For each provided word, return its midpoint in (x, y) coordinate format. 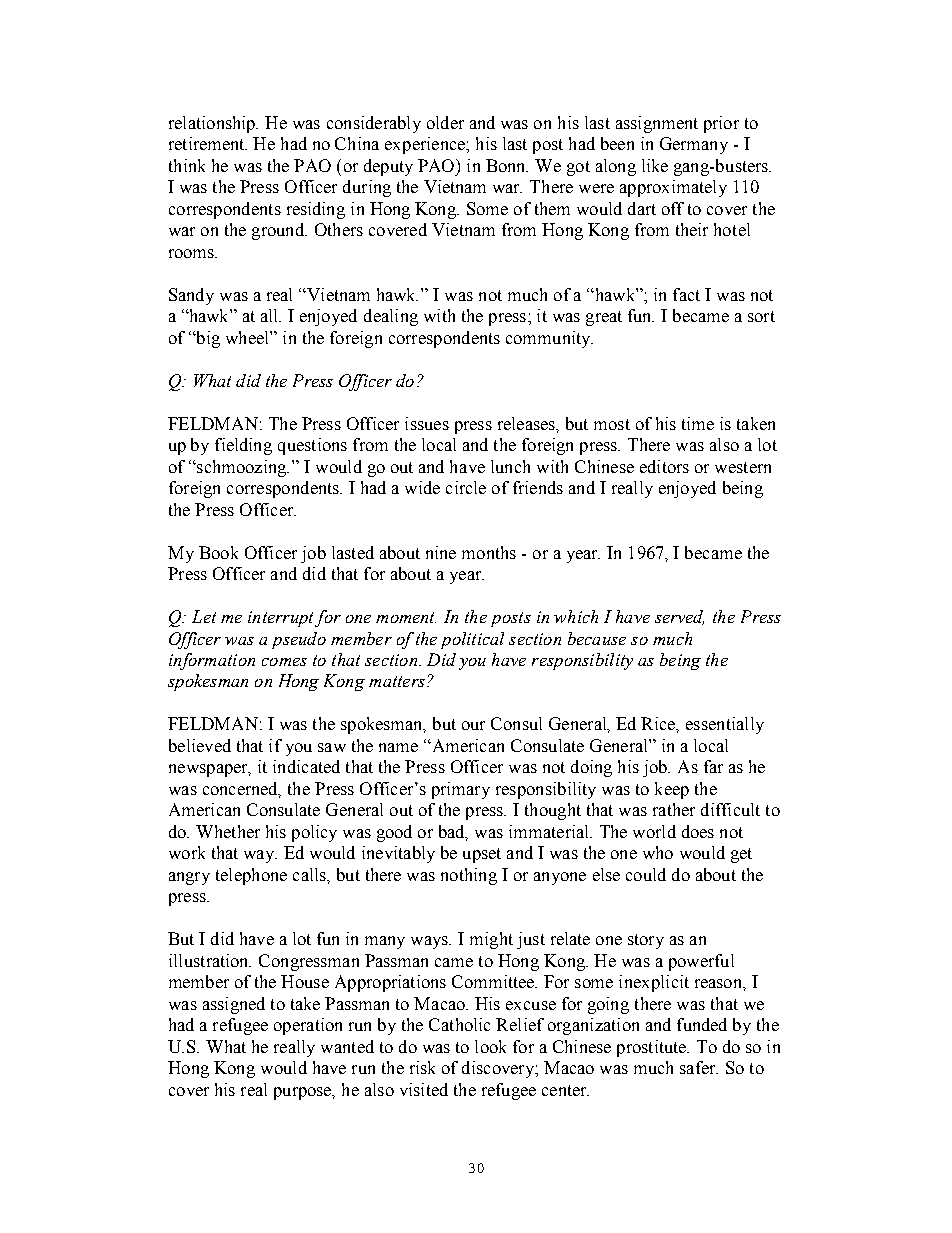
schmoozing (242, 468)
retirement (208, 143)
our (473, 725)
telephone (251, 876)
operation (308, 1026)
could (646, 874)
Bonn (507, 165)
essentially (725, 725)
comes (284, 662)
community (549, 339)
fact (686, 294)
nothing (469, 876)
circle (466, 487)
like (655, 165)
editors (664, 466)
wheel (248, 337)
